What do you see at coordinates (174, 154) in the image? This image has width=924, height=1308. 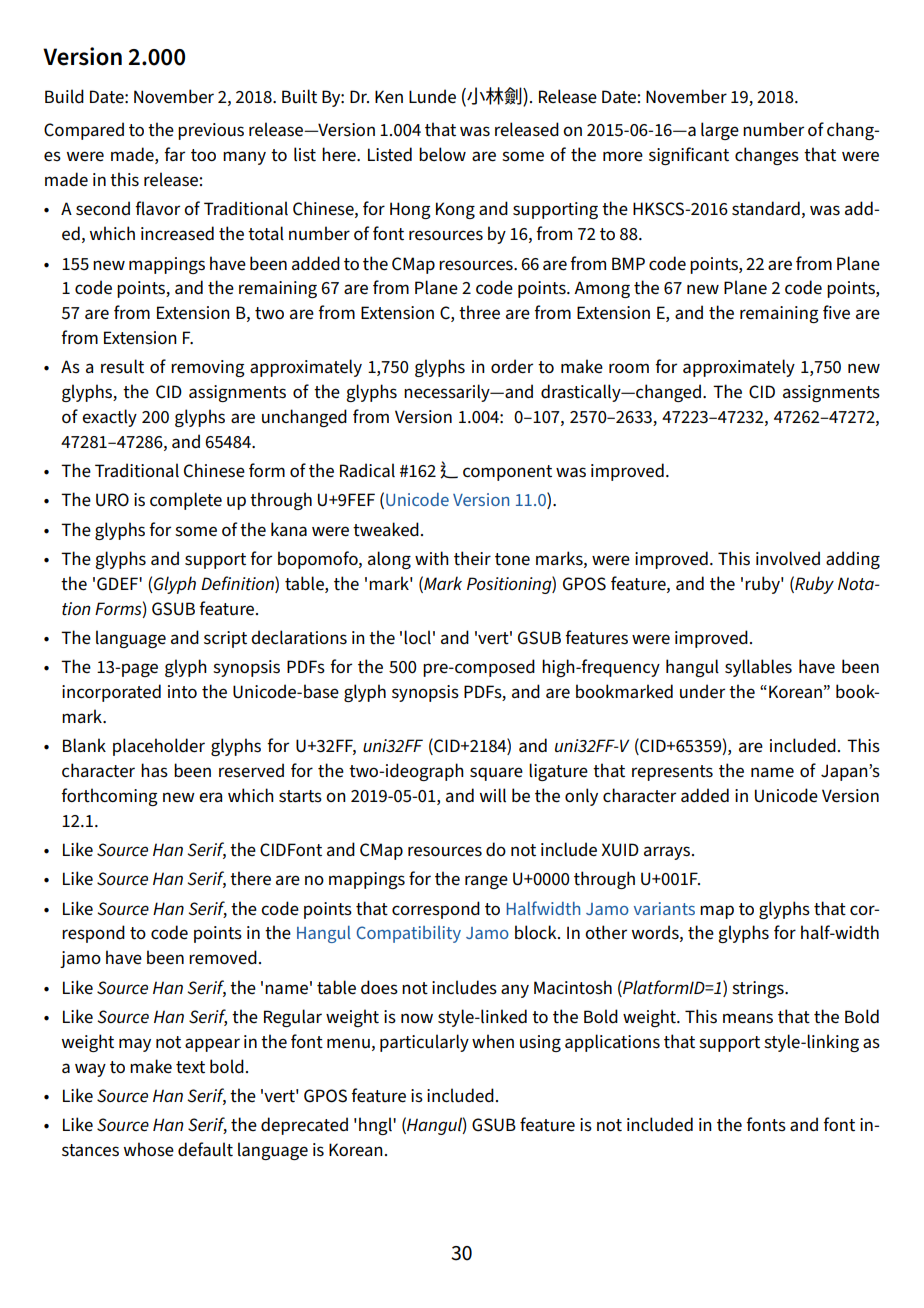 I see `far` at bounding box center [174, 154].
